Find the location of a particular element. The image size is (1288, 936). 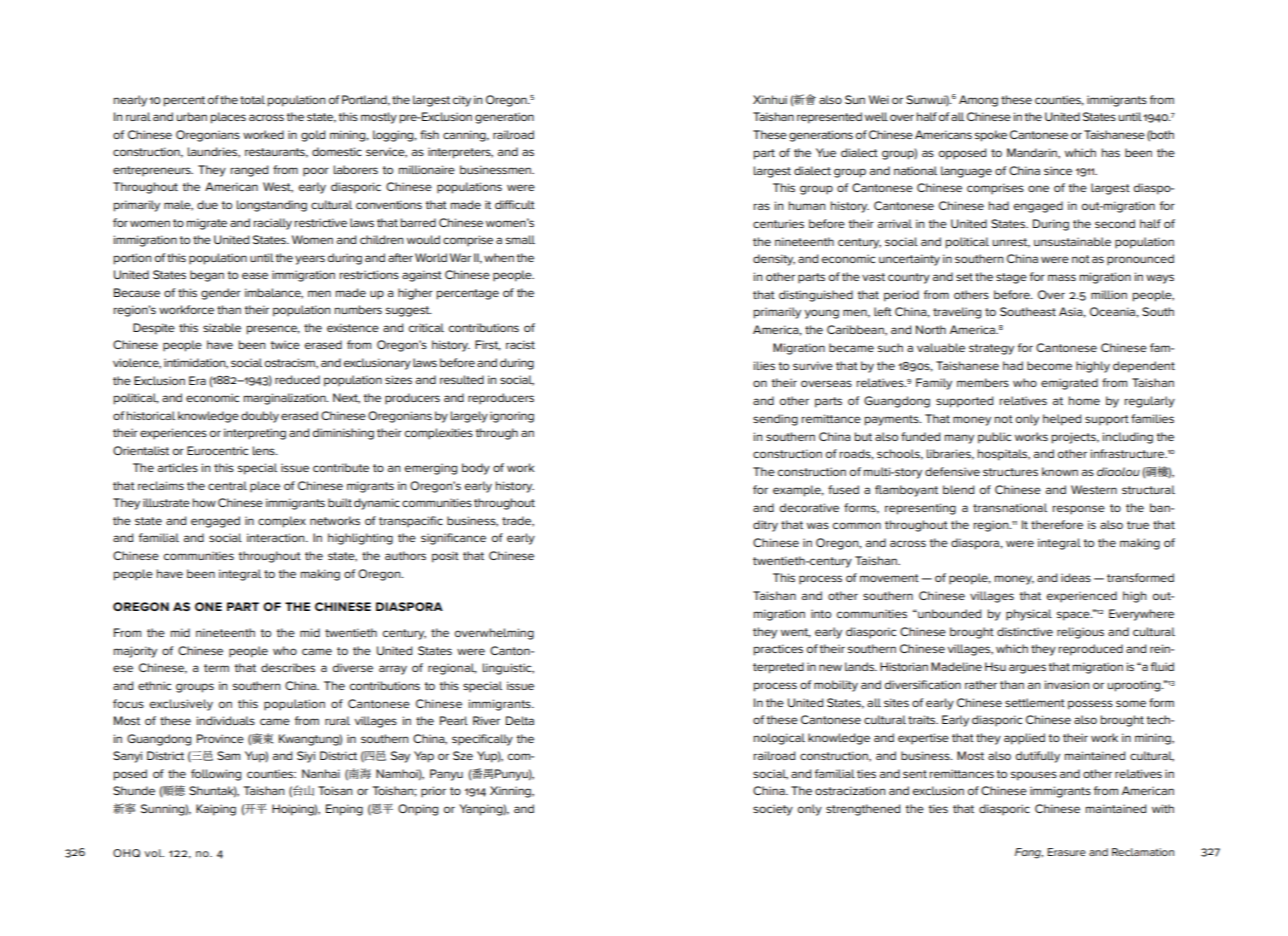

central is located at coordinates (227, 485).
